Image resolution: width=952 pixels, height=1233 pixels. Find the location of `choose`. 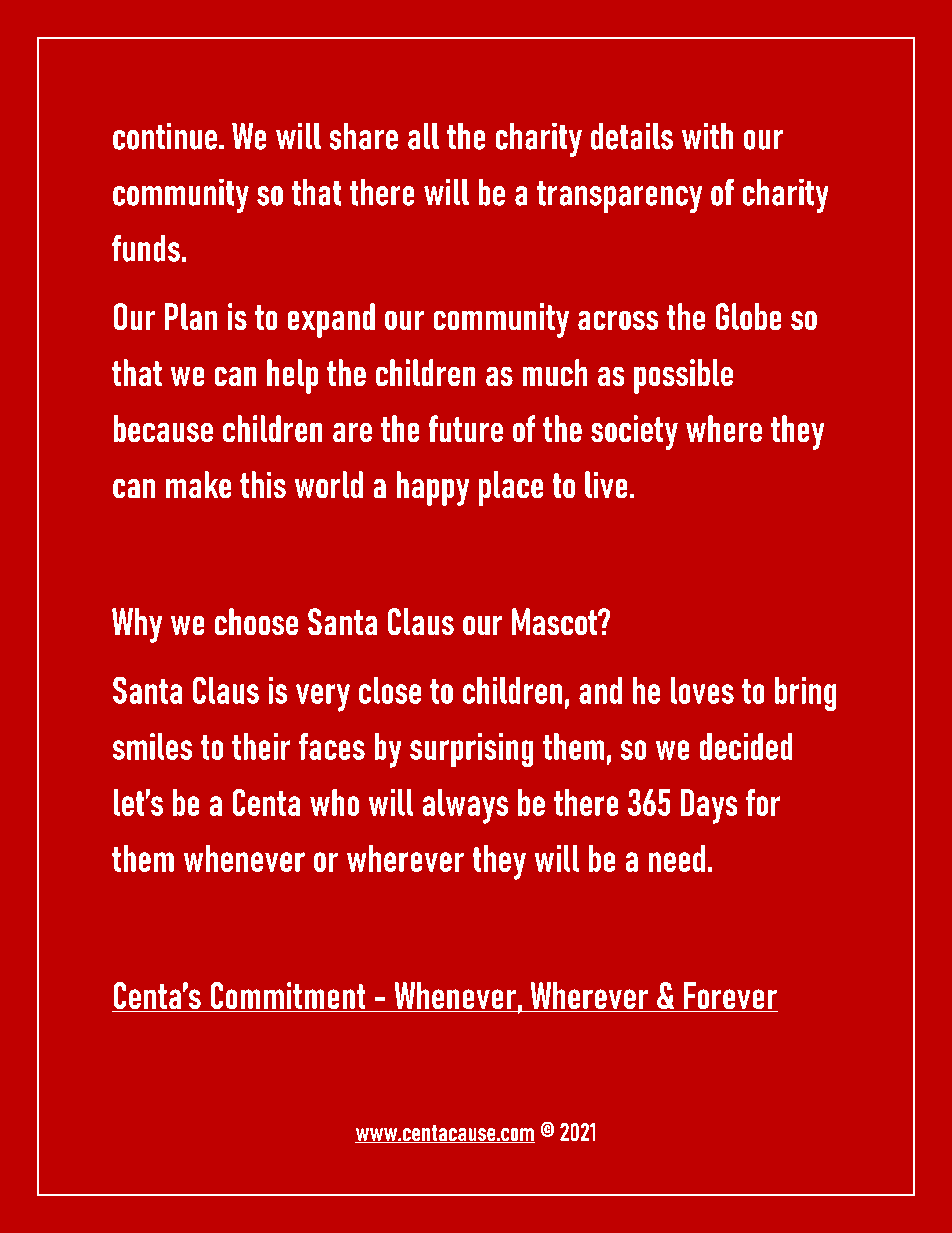

choose is located at coordinates (256, 621).
